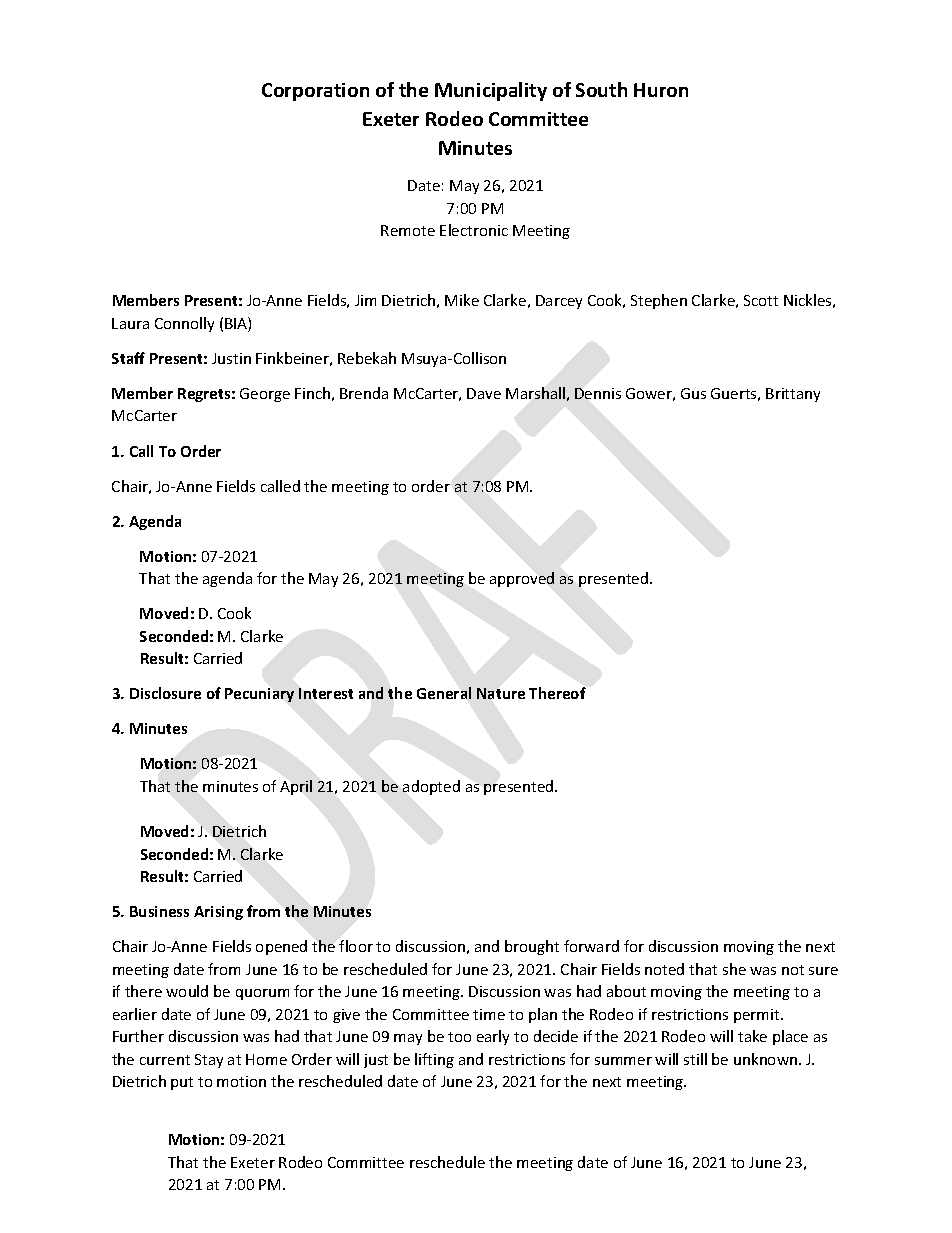 The height and width of the image is (1233, 952). Describe the element at coordinates (501, 693) in the image. I see `Nature` at that location.
